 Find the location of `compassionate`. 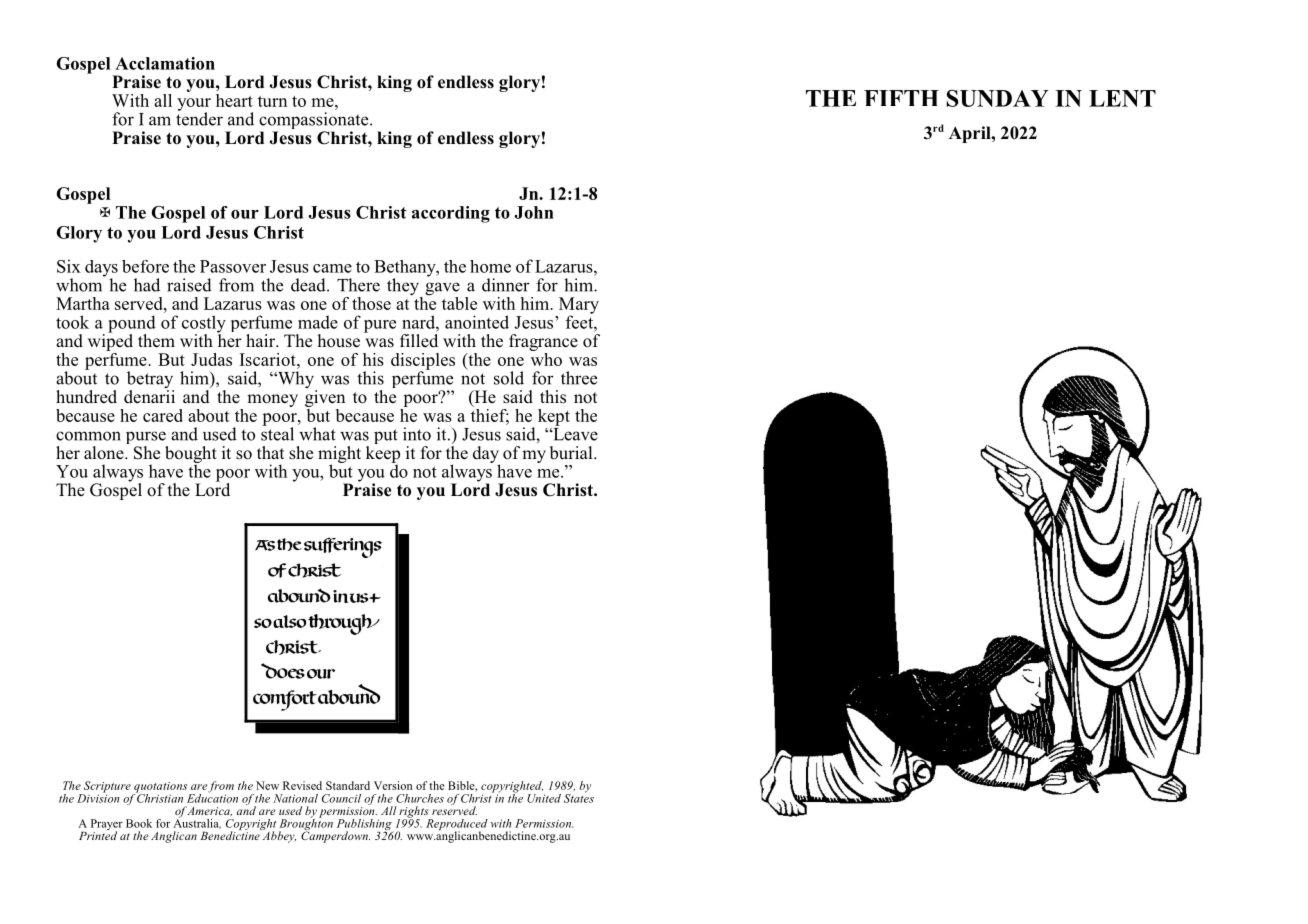

compassionate is located at coordinates (315, 122).
